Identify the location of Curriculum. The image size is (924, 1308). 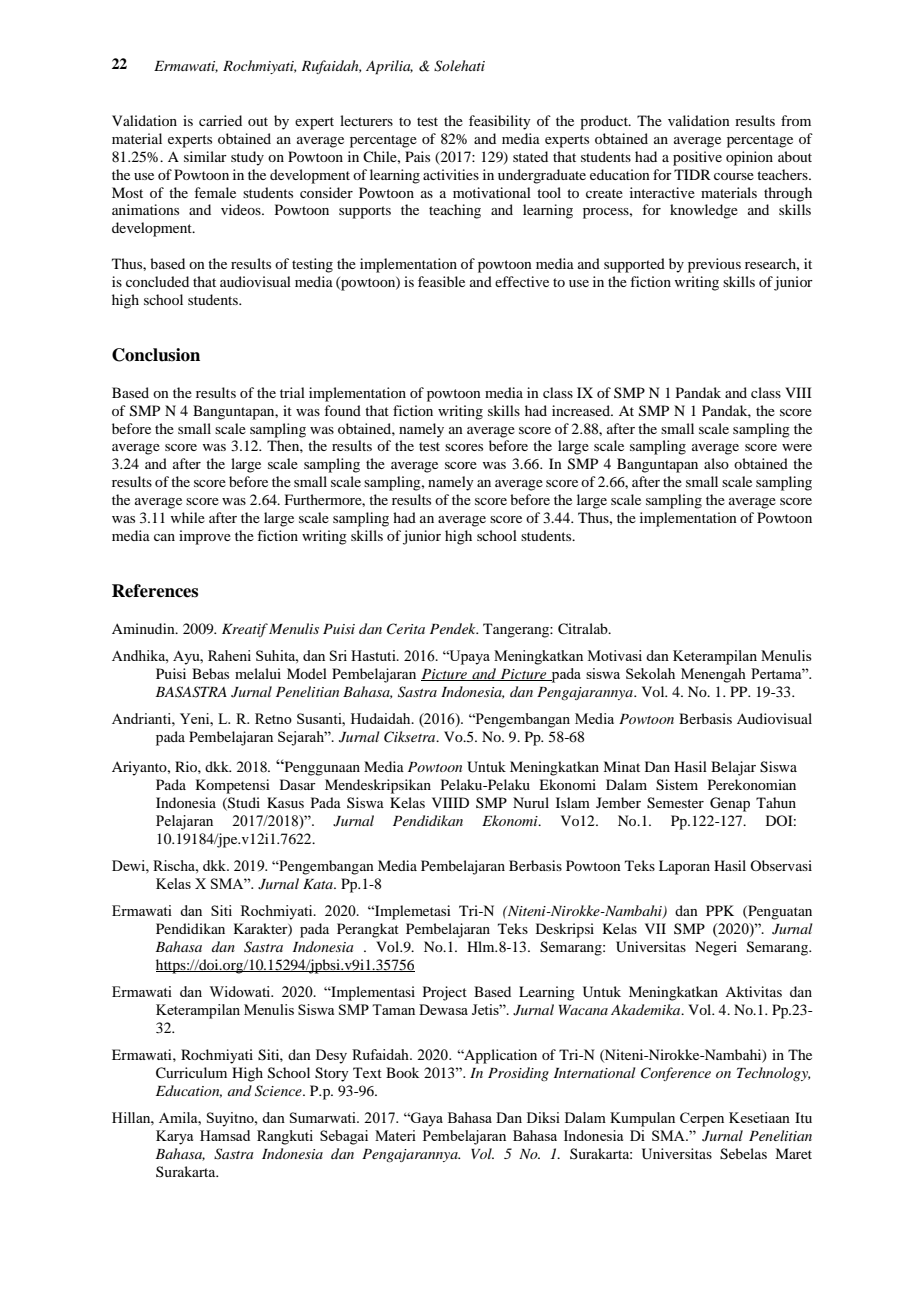
(191, 1073).
